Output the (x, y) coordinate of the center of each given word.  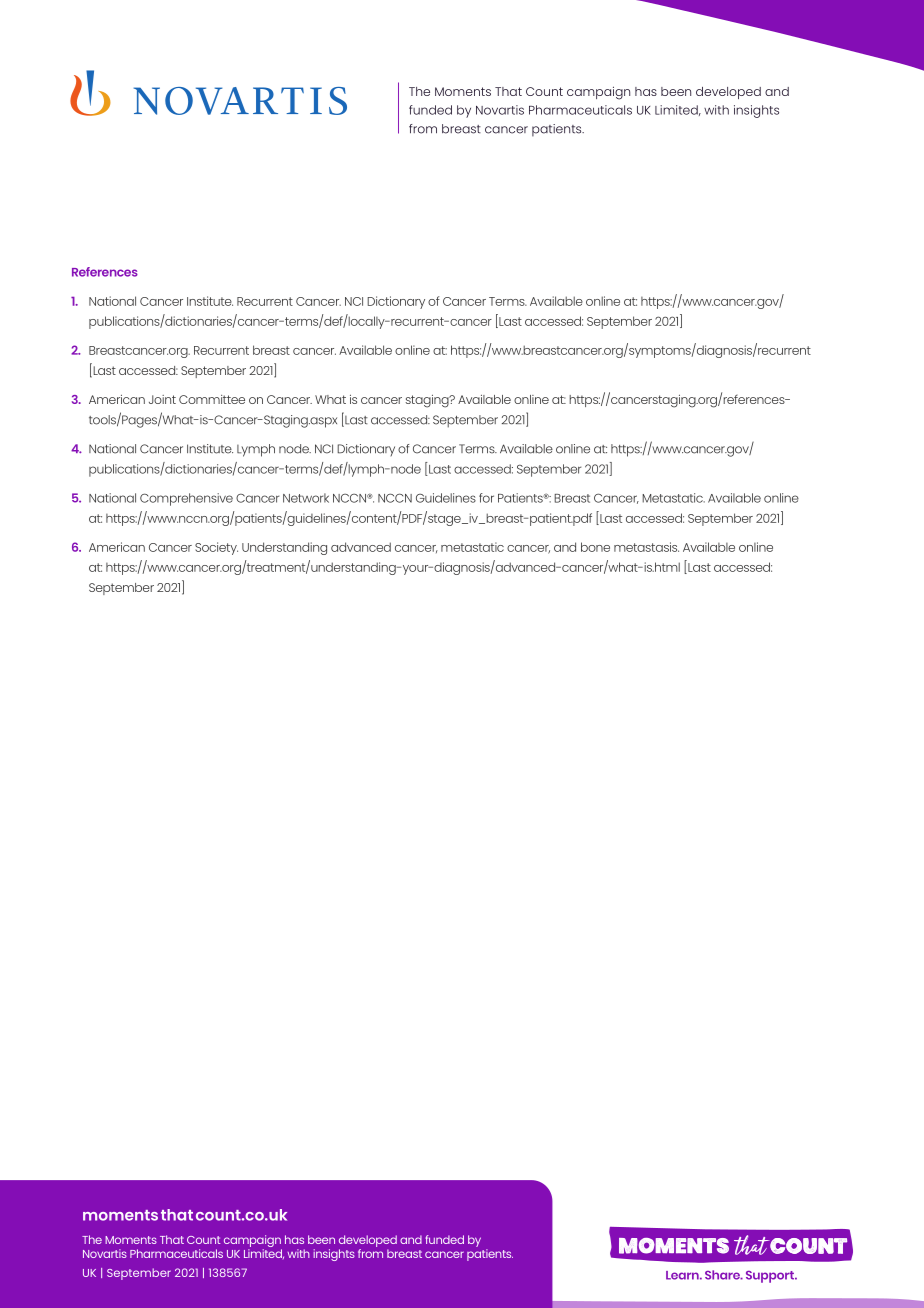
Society (216, 548)
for (486, 498)
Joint (162, 399)
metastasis (646, 547)
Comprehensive (186, 499)
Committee (212, 399)
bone (595, 547)
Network (306, 498)
